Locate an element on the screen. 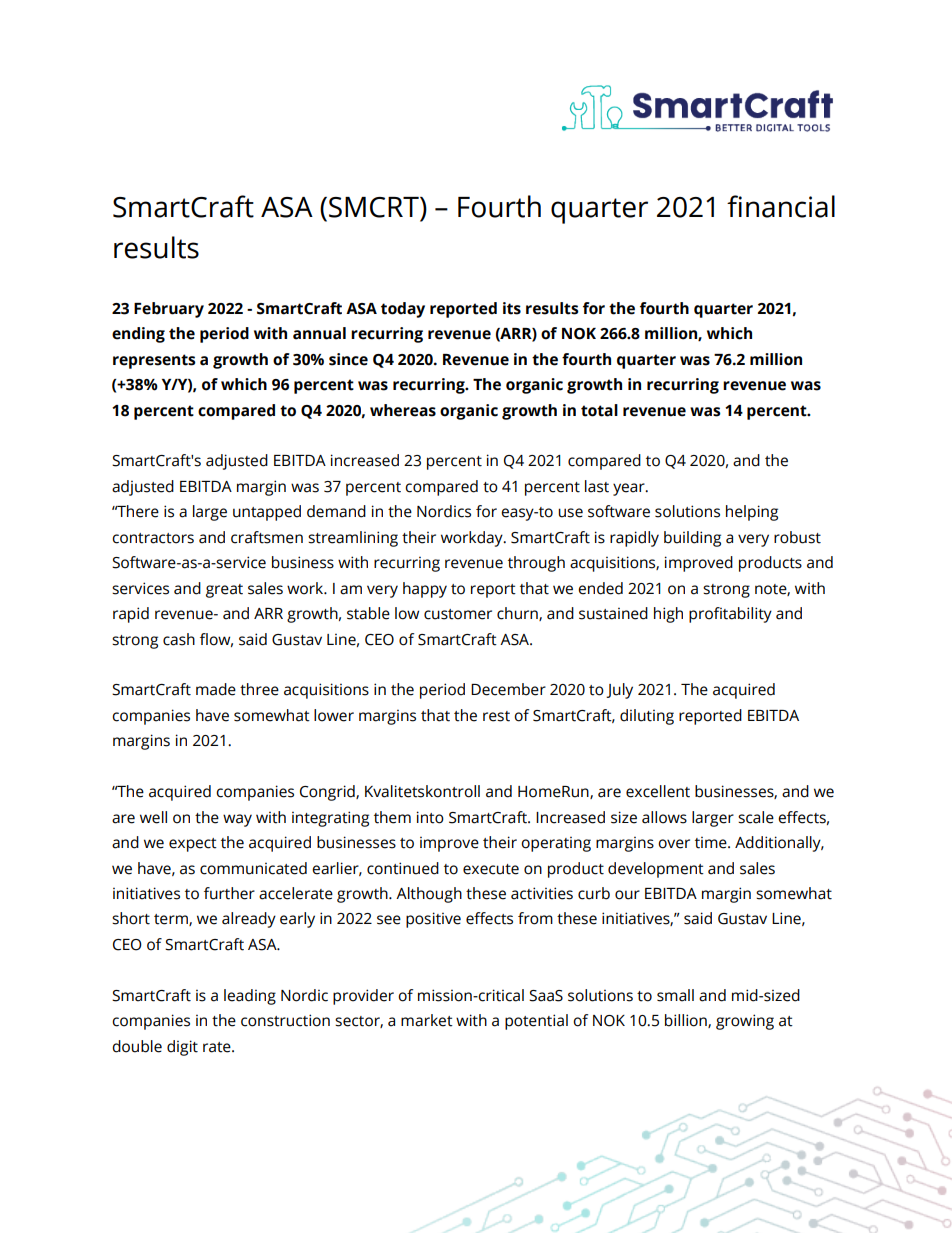  market is located at coordinates (427, 1020).
